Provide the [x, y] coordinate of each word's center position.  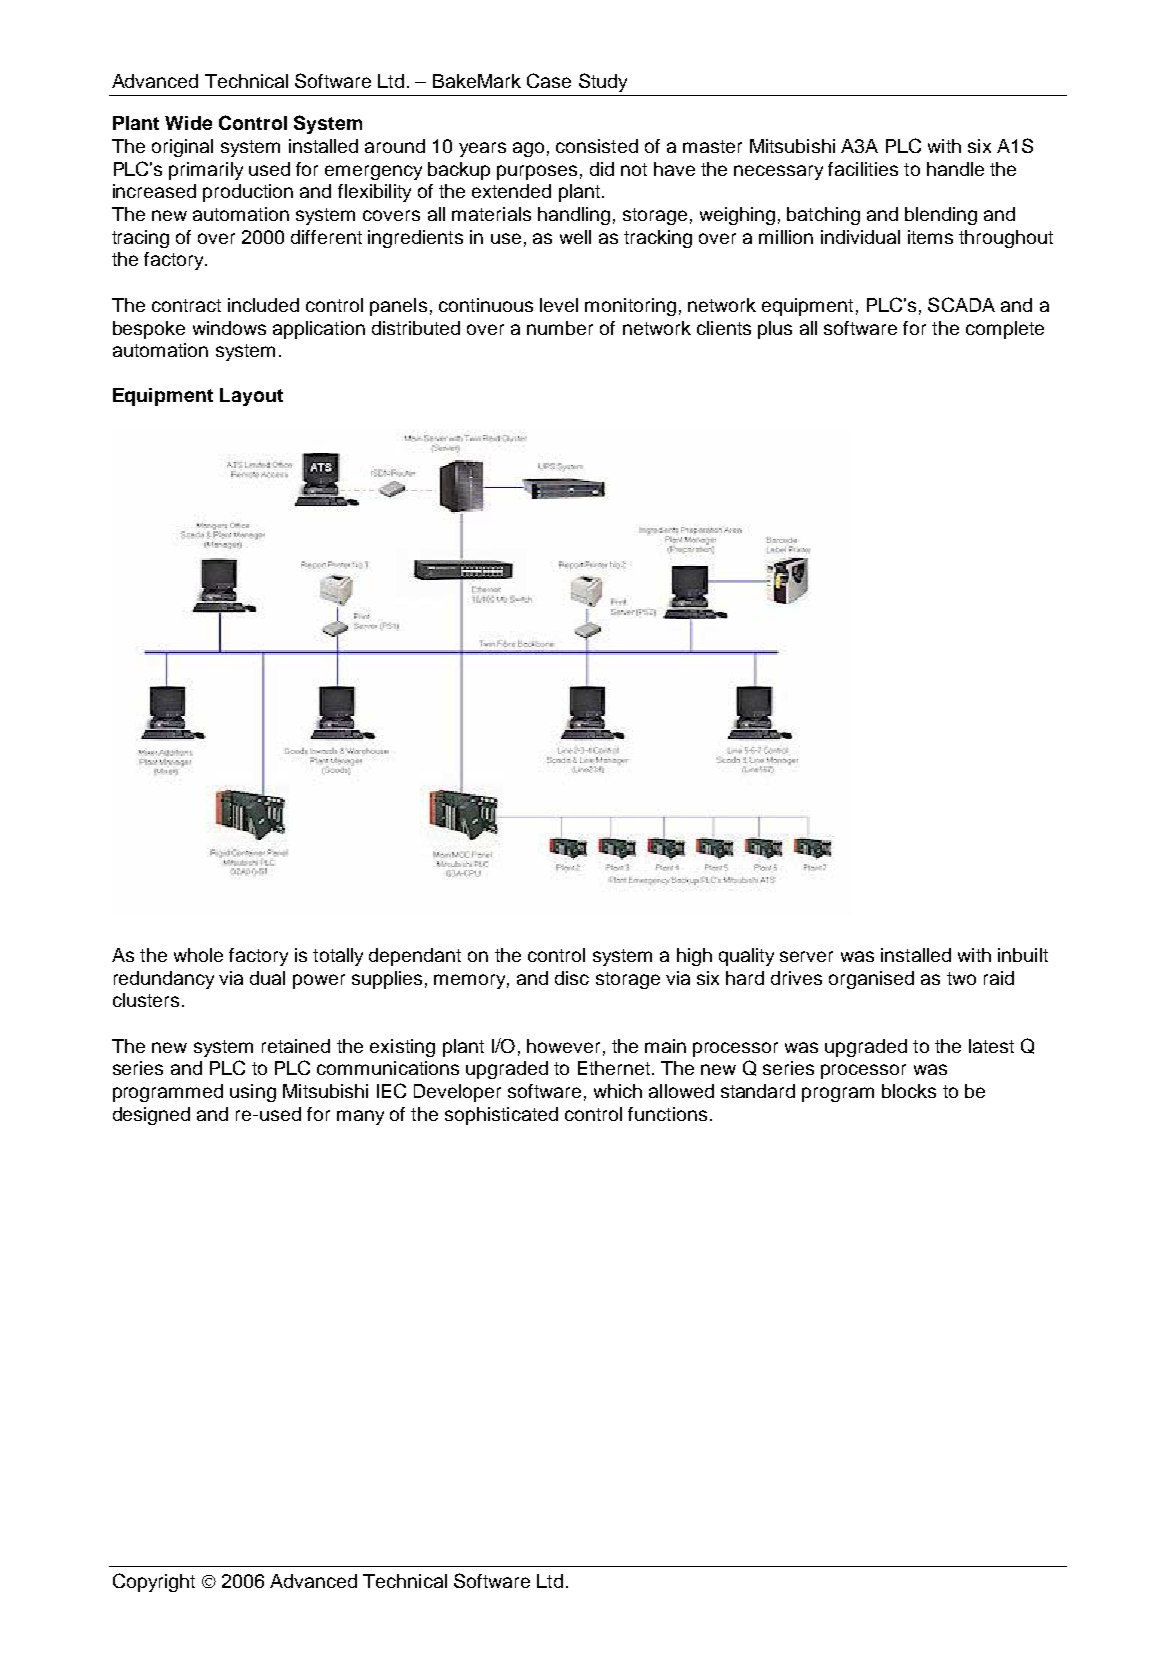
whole [198, 955]
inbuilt [1023, 955]
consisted [597, 146]
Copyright [154, 1582]
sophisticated [501, 1116]
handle [955, 169]
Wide [188, 123]
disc [572, 978]
